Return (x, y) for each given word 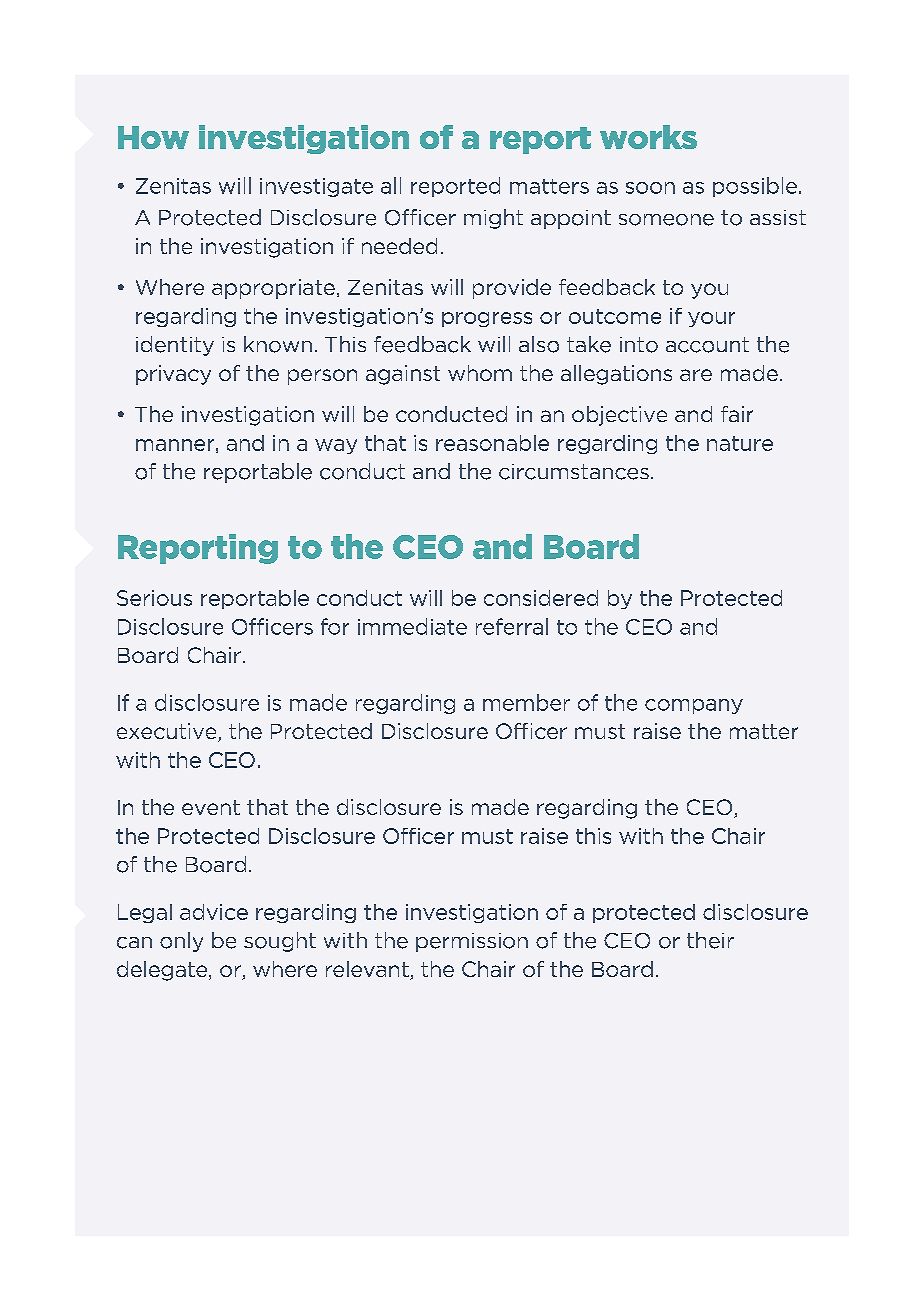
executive (168, 732)
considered (541, 598)
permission (472, 942)
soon (650, 188)
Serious (154, 598)
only (181, 942)
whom (480, 373)
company (694, 706)
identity (175, 346)
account (707, 345)
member (526, 702)
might (493, 219)
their (710, 940)
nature (740, 443)
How (153, 137)
